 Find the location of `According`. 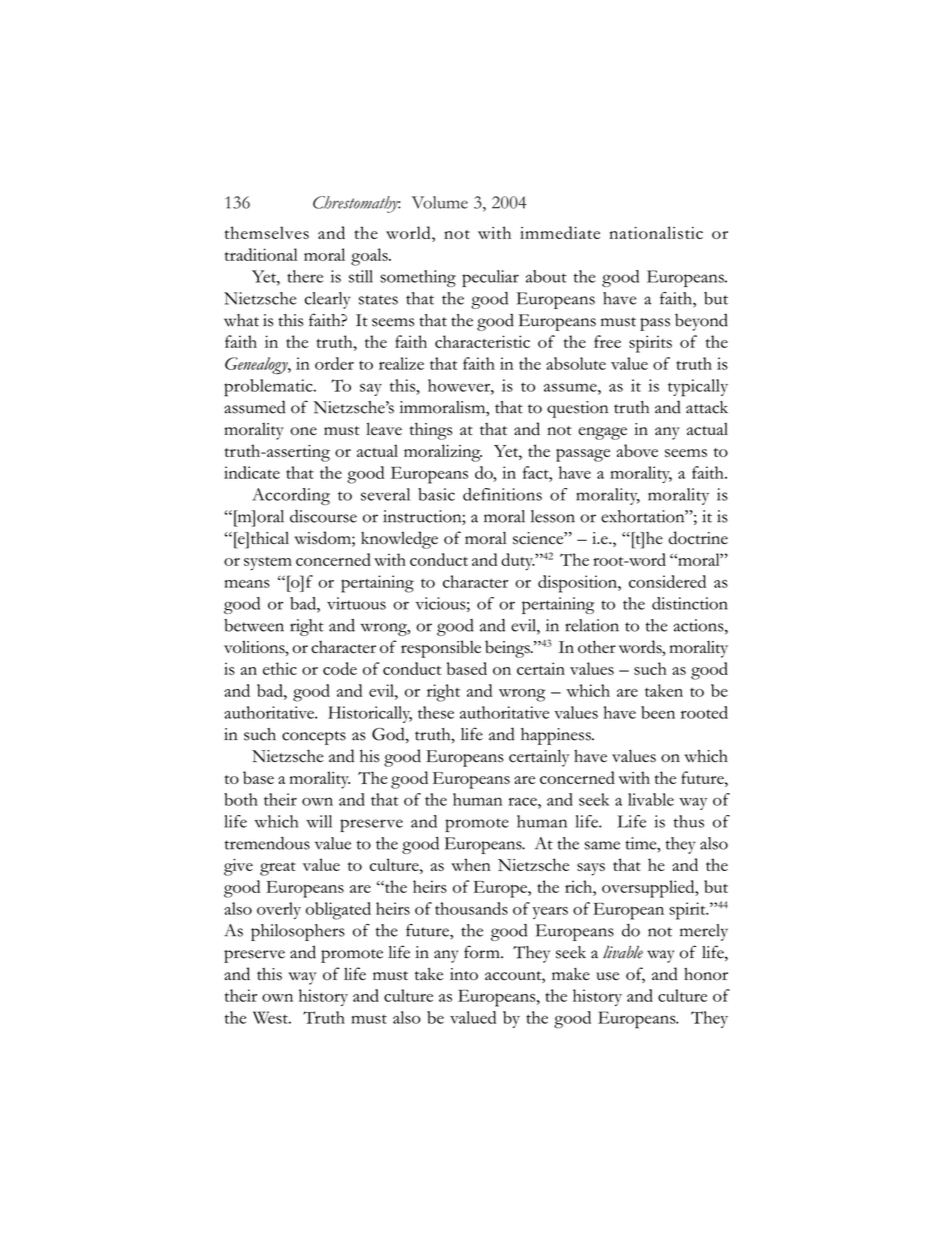

According is located at coordinates (291, 496).
